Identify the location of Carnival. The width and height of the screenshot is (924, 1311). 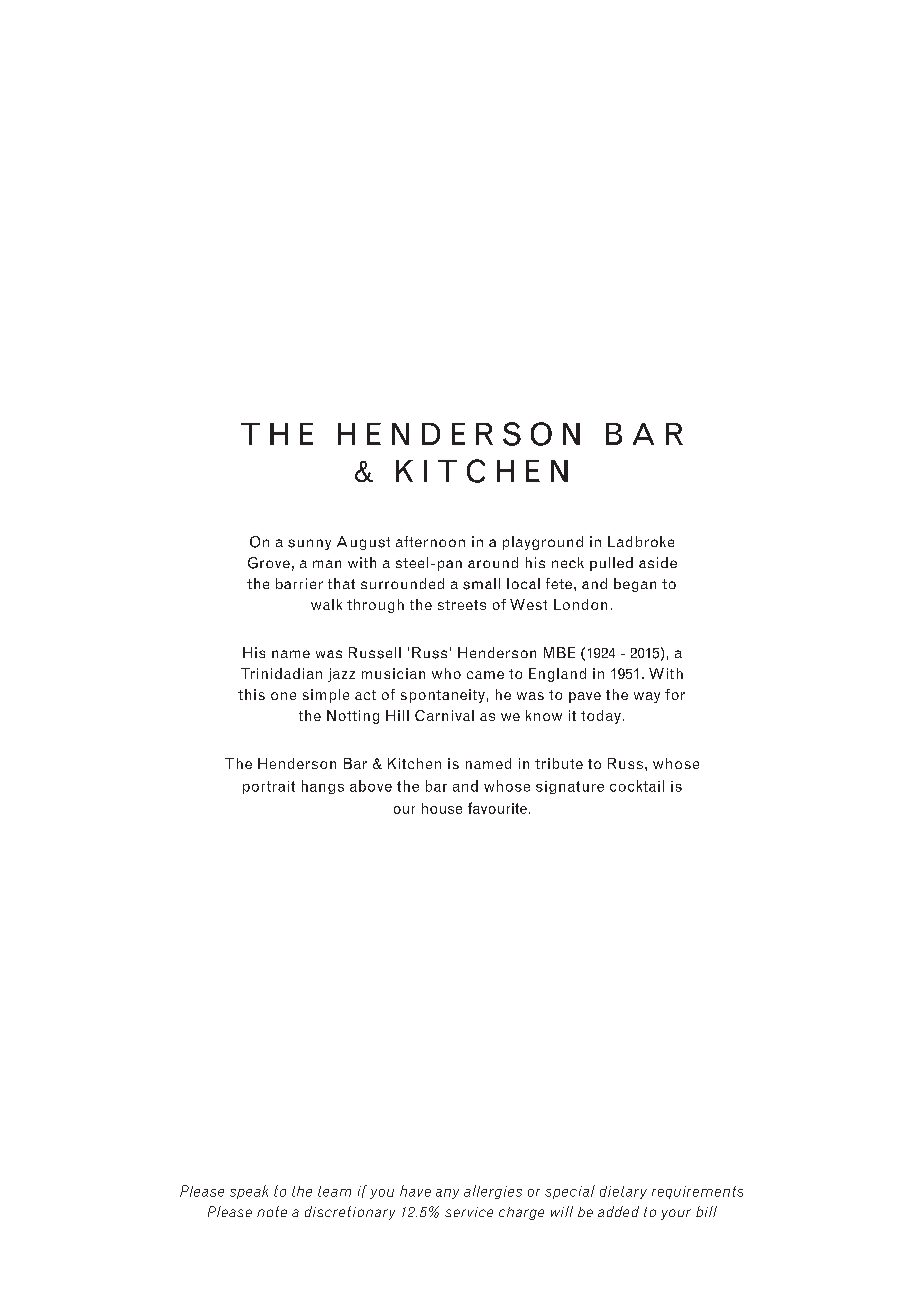
(444, 715).
